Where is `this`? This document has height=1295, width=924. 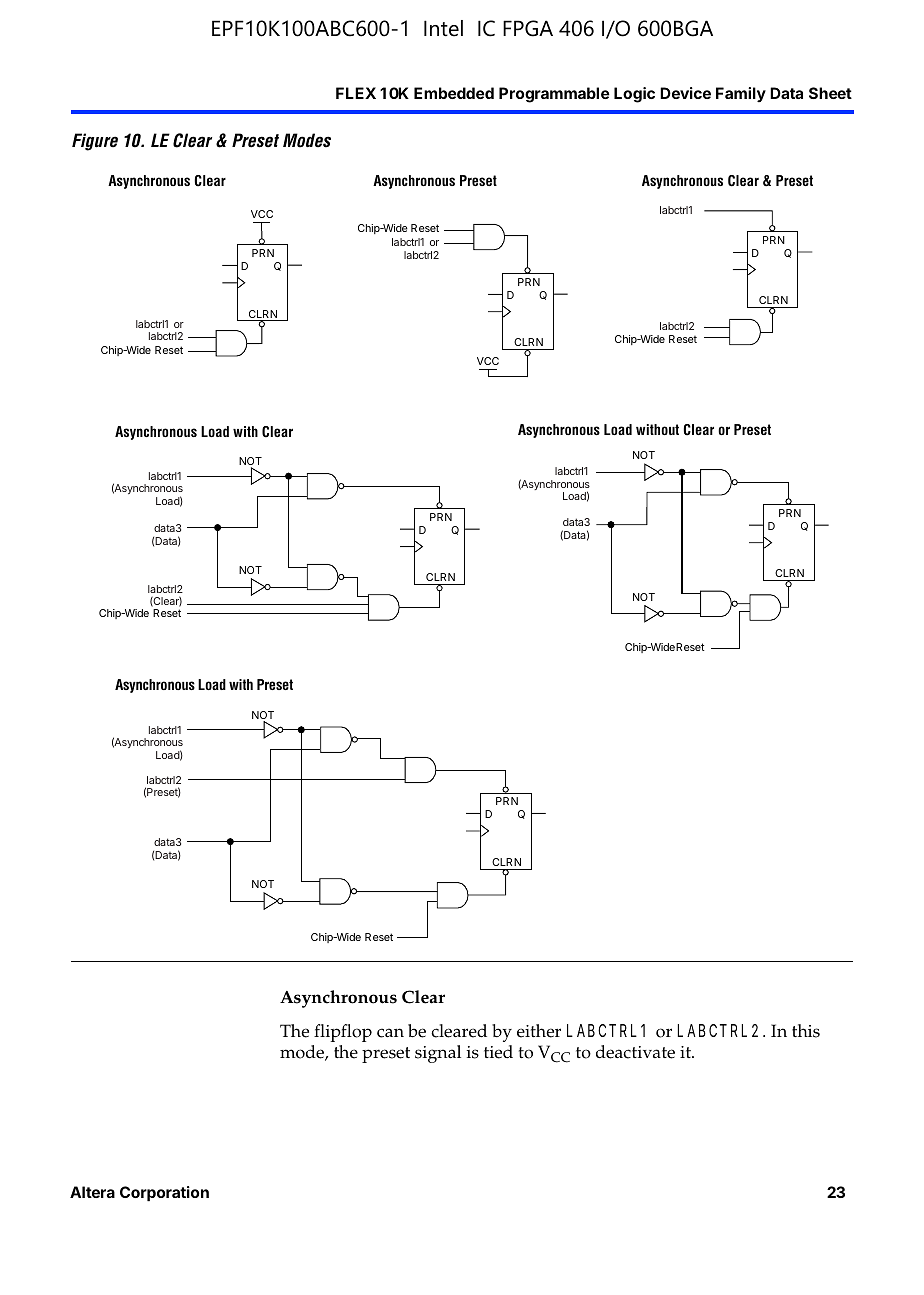 this is located at coordinates (806, 1031).
